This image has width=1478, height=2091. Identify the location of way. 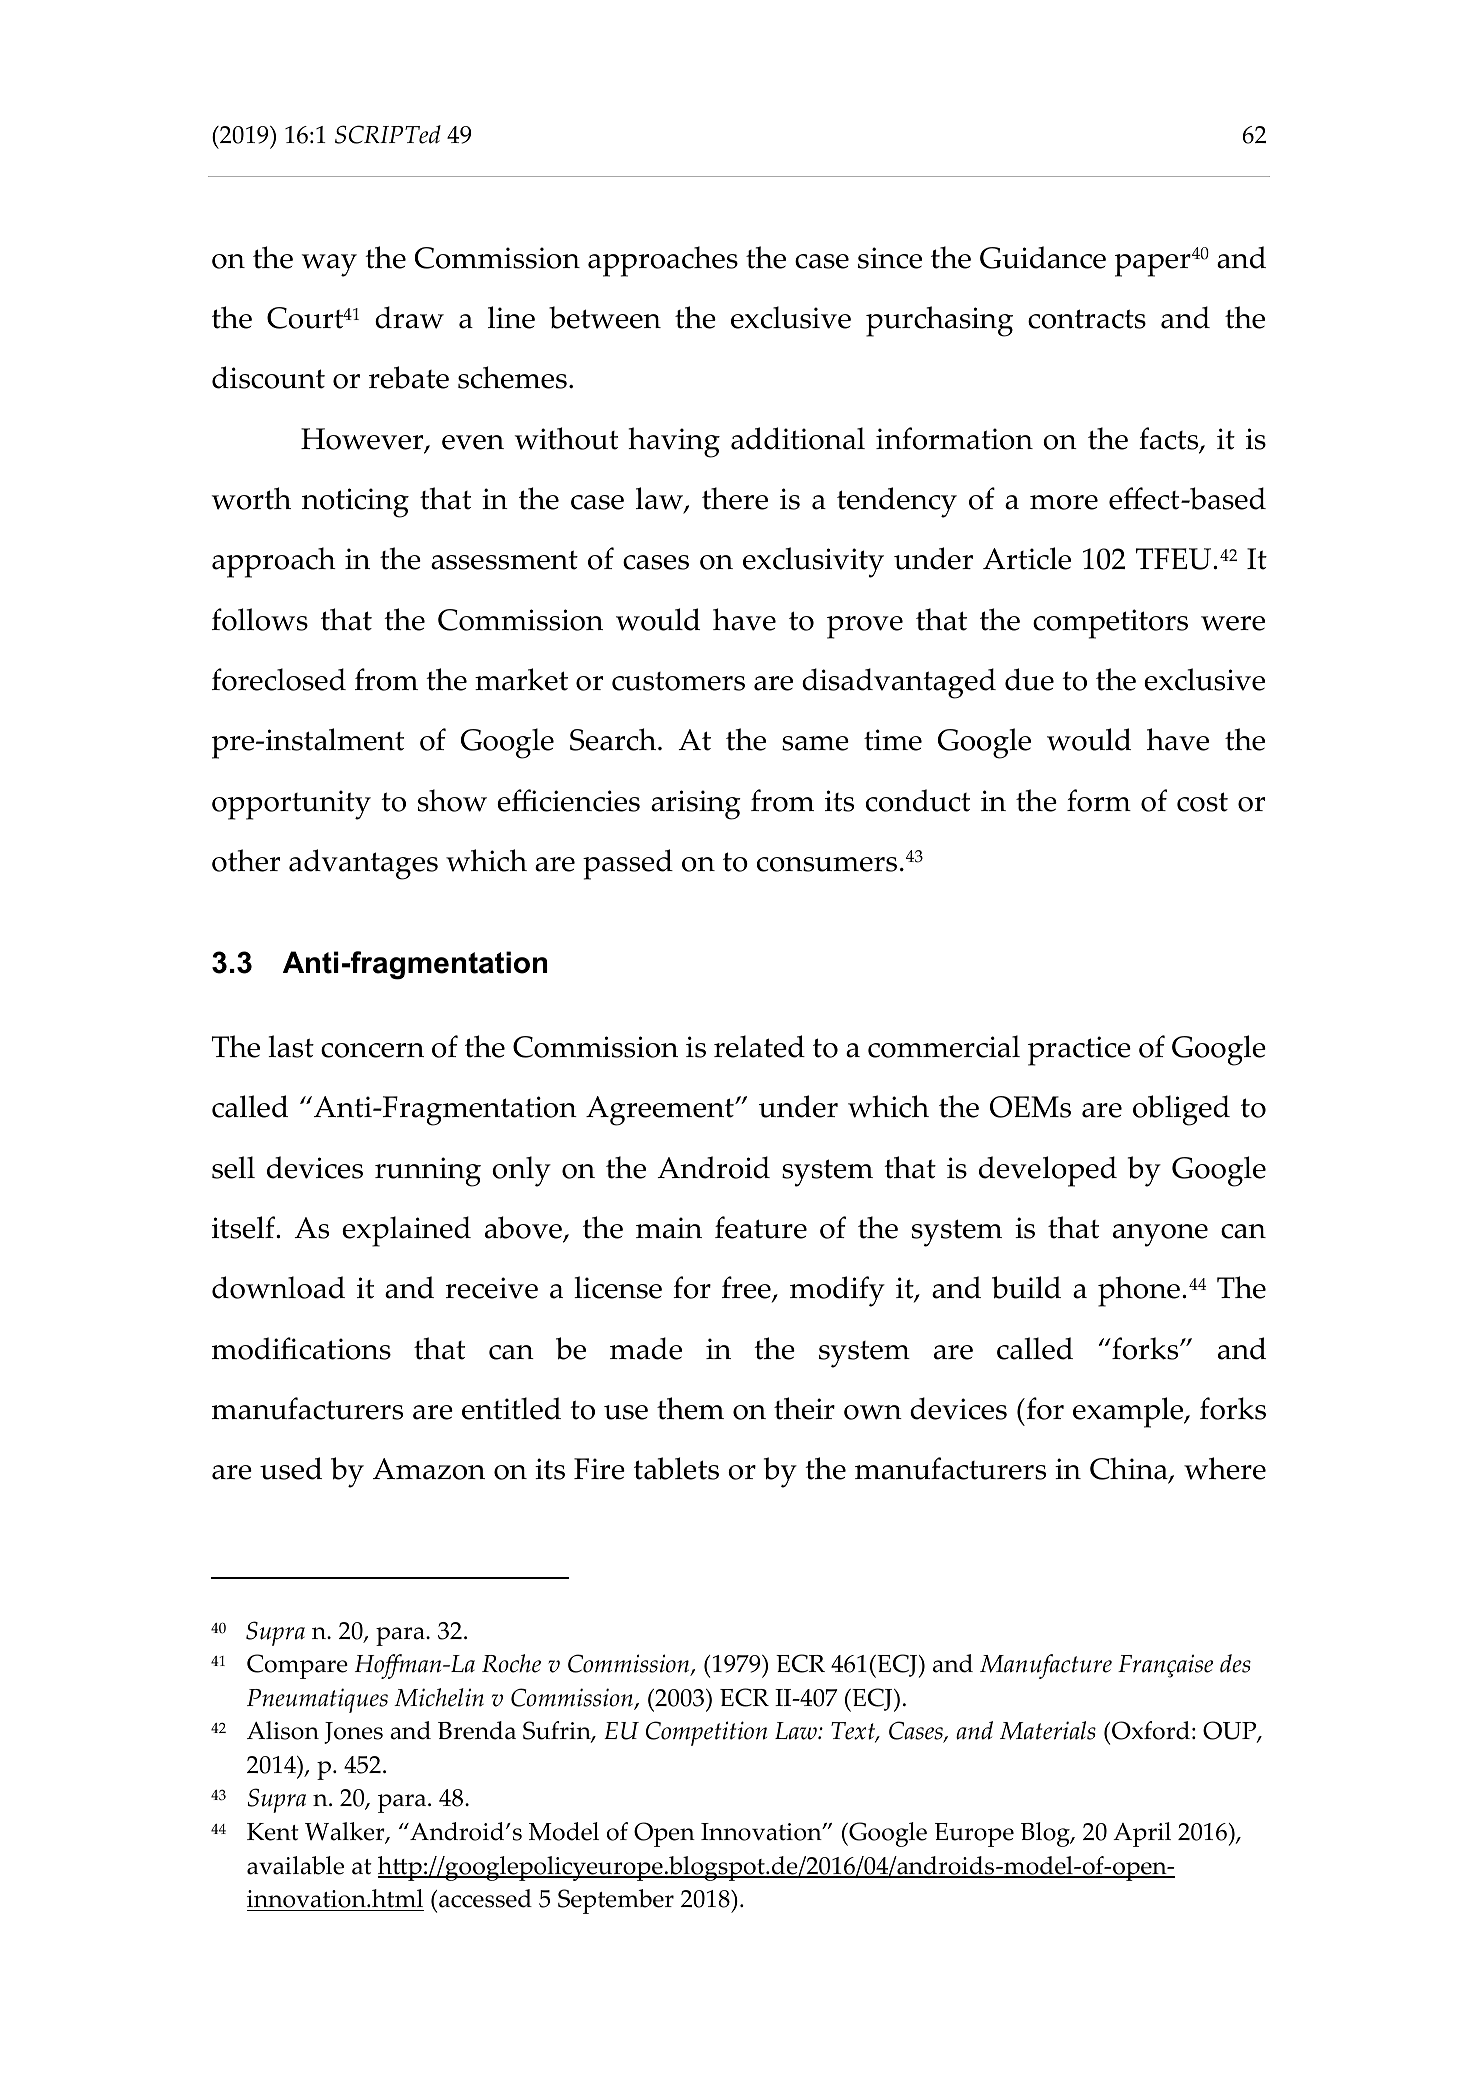
(329, 265).
